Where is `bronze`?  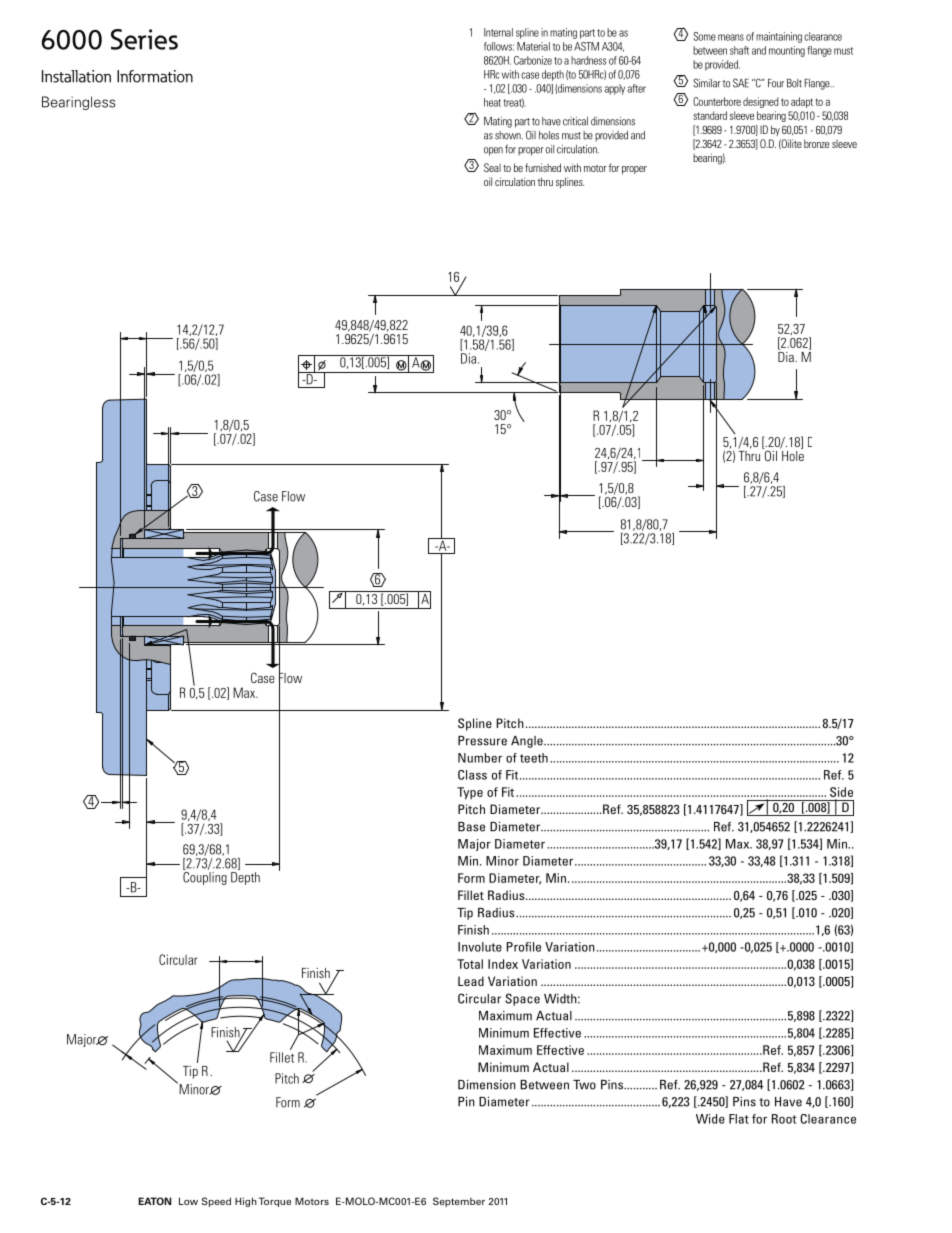
bronze is located at coordinates (816, 143).
